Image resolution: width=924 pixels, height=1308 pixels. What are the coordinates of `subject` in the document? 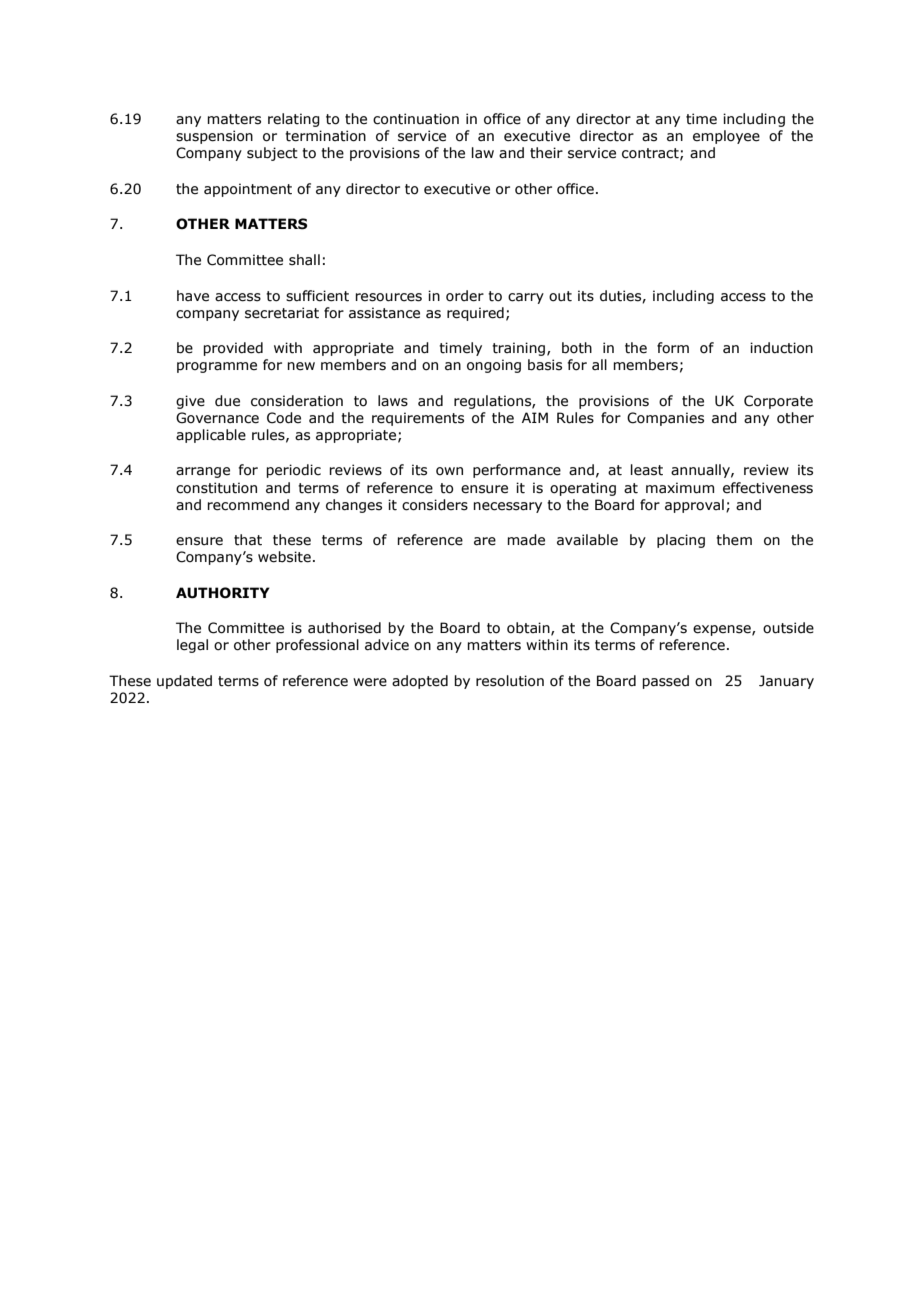 It's located at (272, 154).
